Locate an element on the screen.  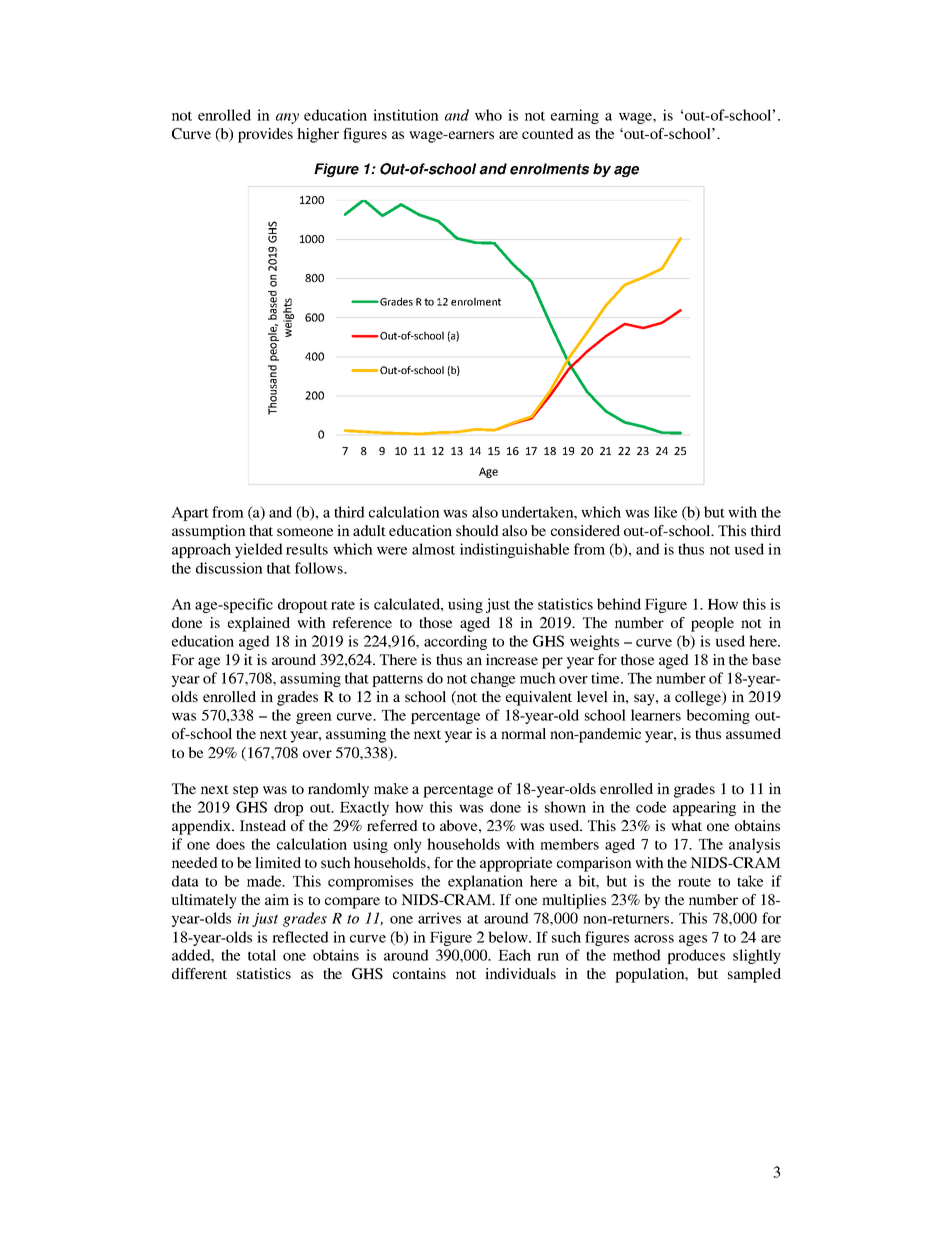
earning is located at coordinates (575, 116).
